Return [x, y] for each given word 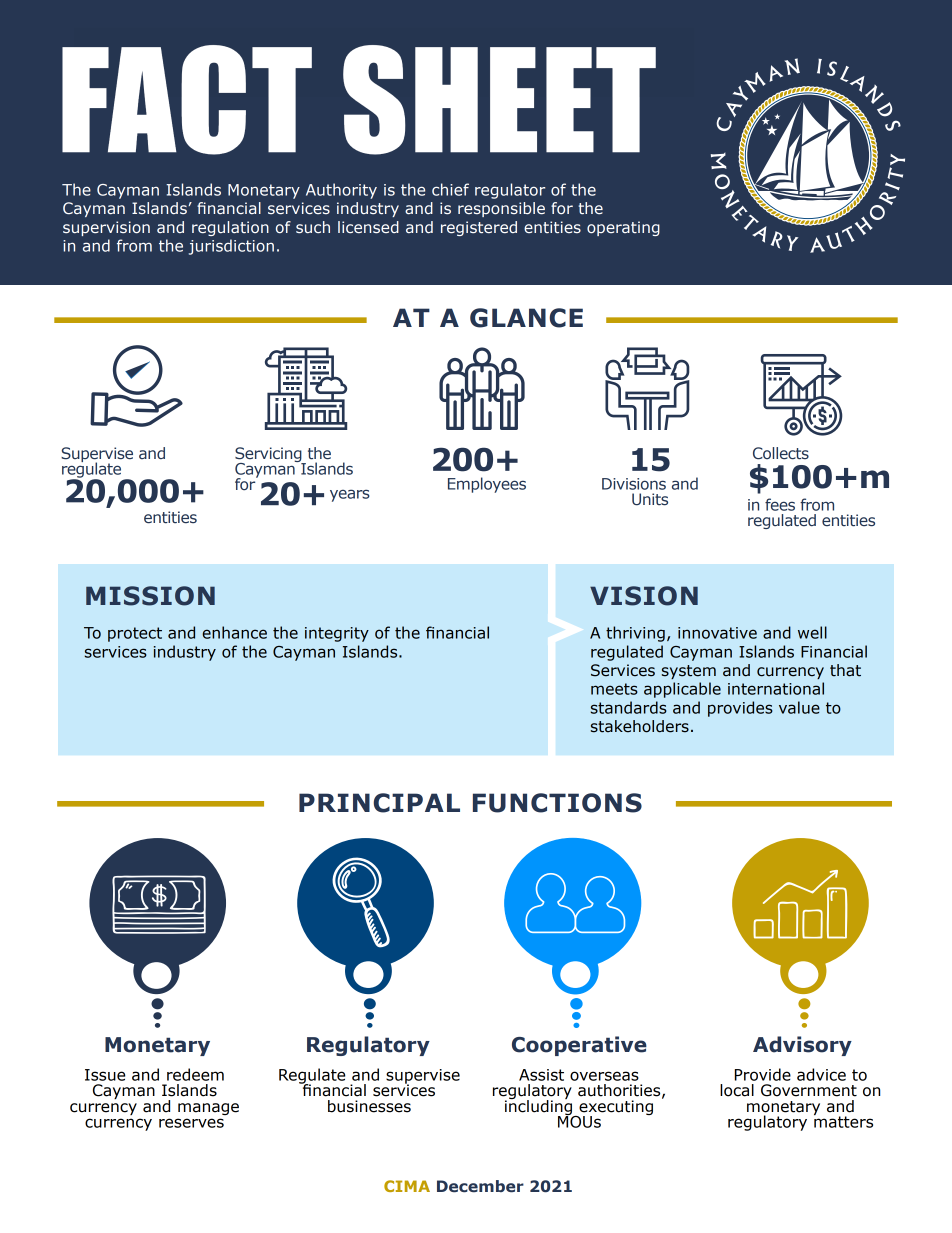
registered [479, 228]
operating [623, 228]
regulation [230, 228]
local [737, 1090]
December [480, 1186]
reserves [191, 1123]
